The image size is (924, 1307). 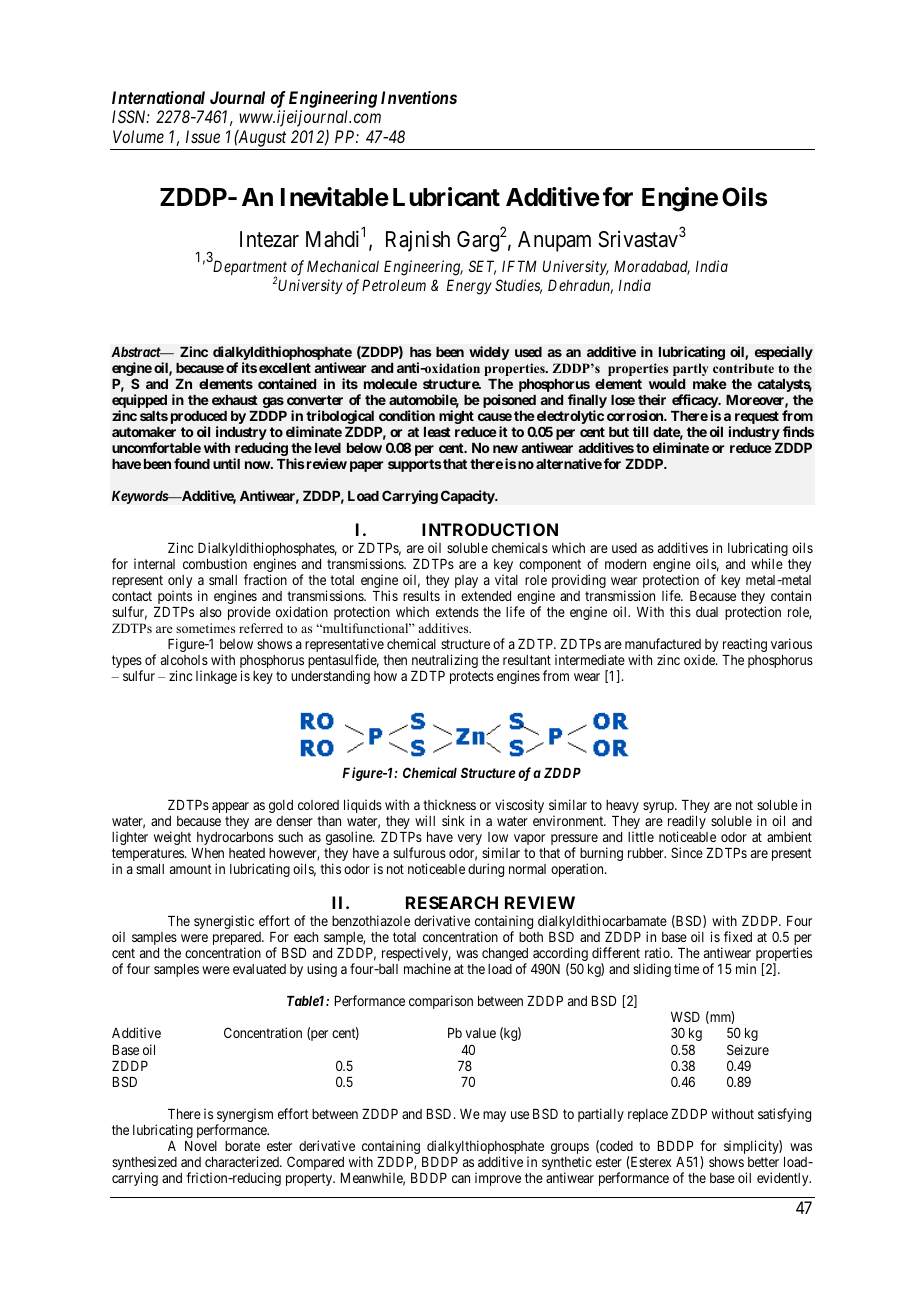 I want to click on amount, so click(x=191, y=869).
